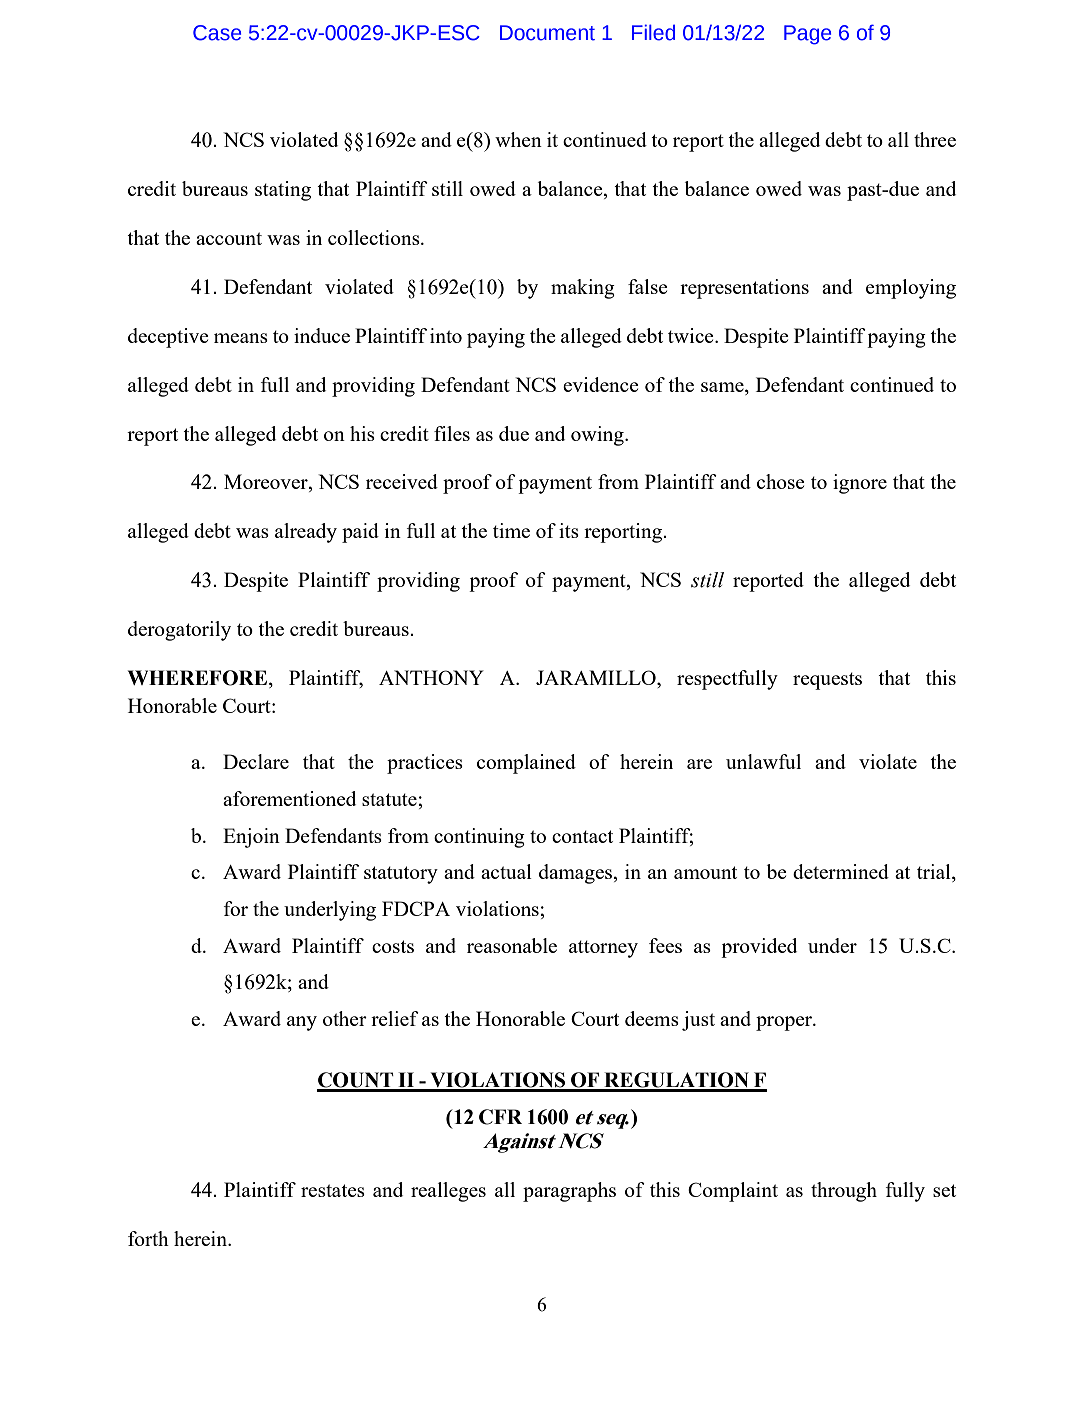 Image resolution: width=1084 pixels, height=1403 pixels. I want to click on restates, so click(333, 1190).
